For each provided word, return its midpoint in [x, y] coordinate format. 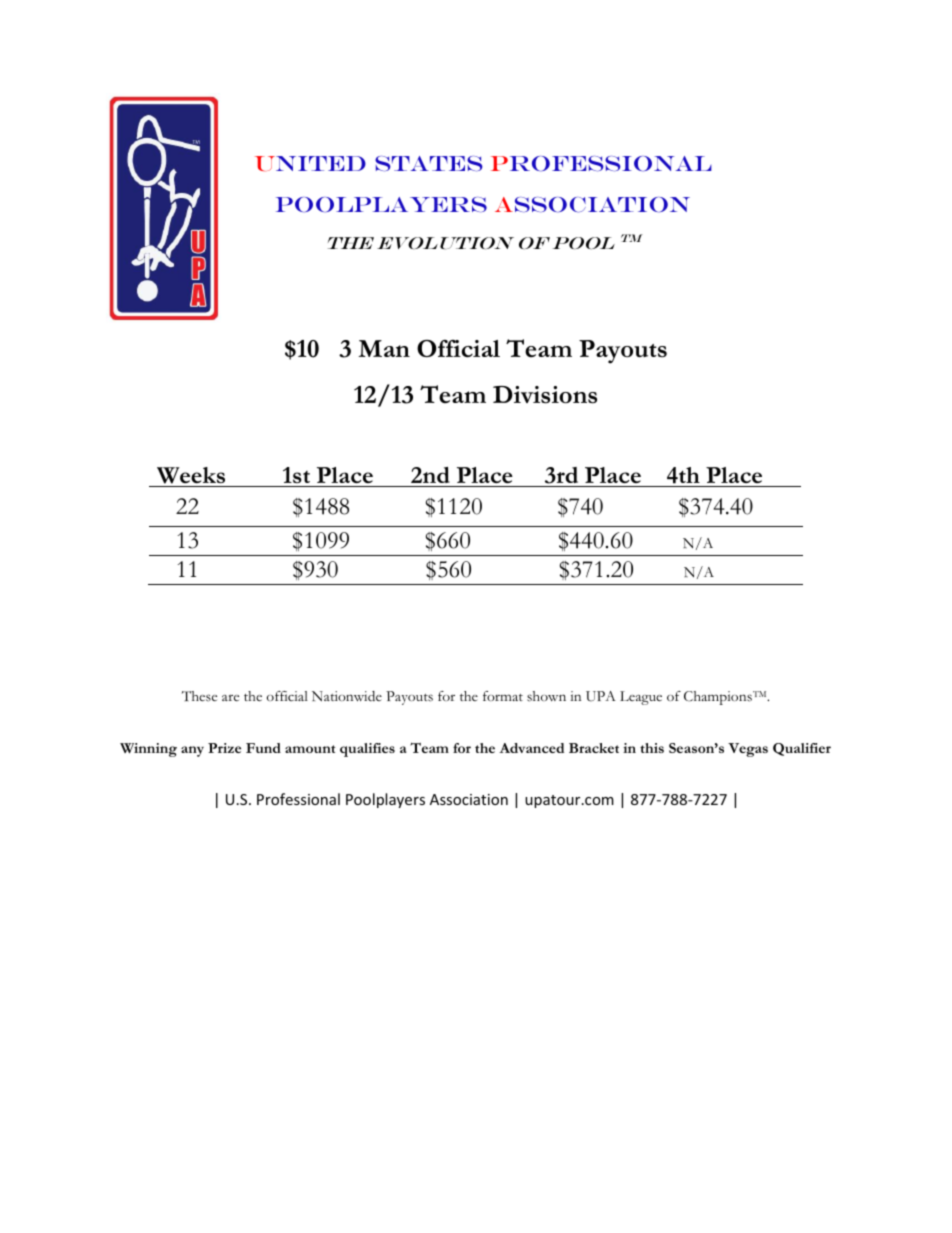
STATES [429, 163]
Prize [224, 748]
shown [546, 696]
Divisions [545, 395]
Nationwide [347, 696]
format [503, 696]
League [641, 698]
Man [384, 348]
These [199, 696]
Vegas [748, 750]
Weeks [191, 477]
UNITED [310, 164]
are [230, 697]
